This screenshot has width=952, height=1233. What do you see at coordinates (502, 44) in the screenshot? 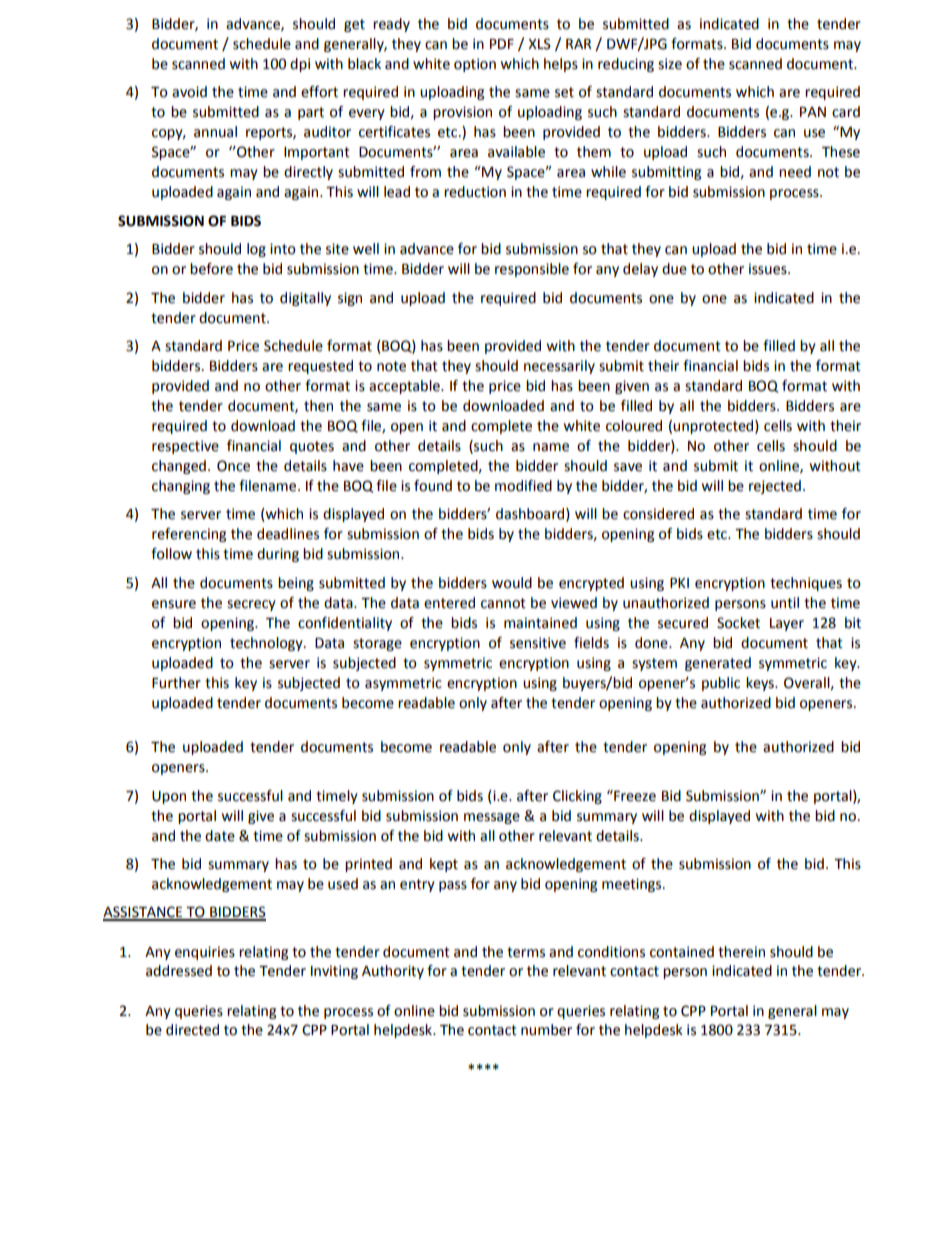
I see `PDF` at bounding box center [502, 44].
